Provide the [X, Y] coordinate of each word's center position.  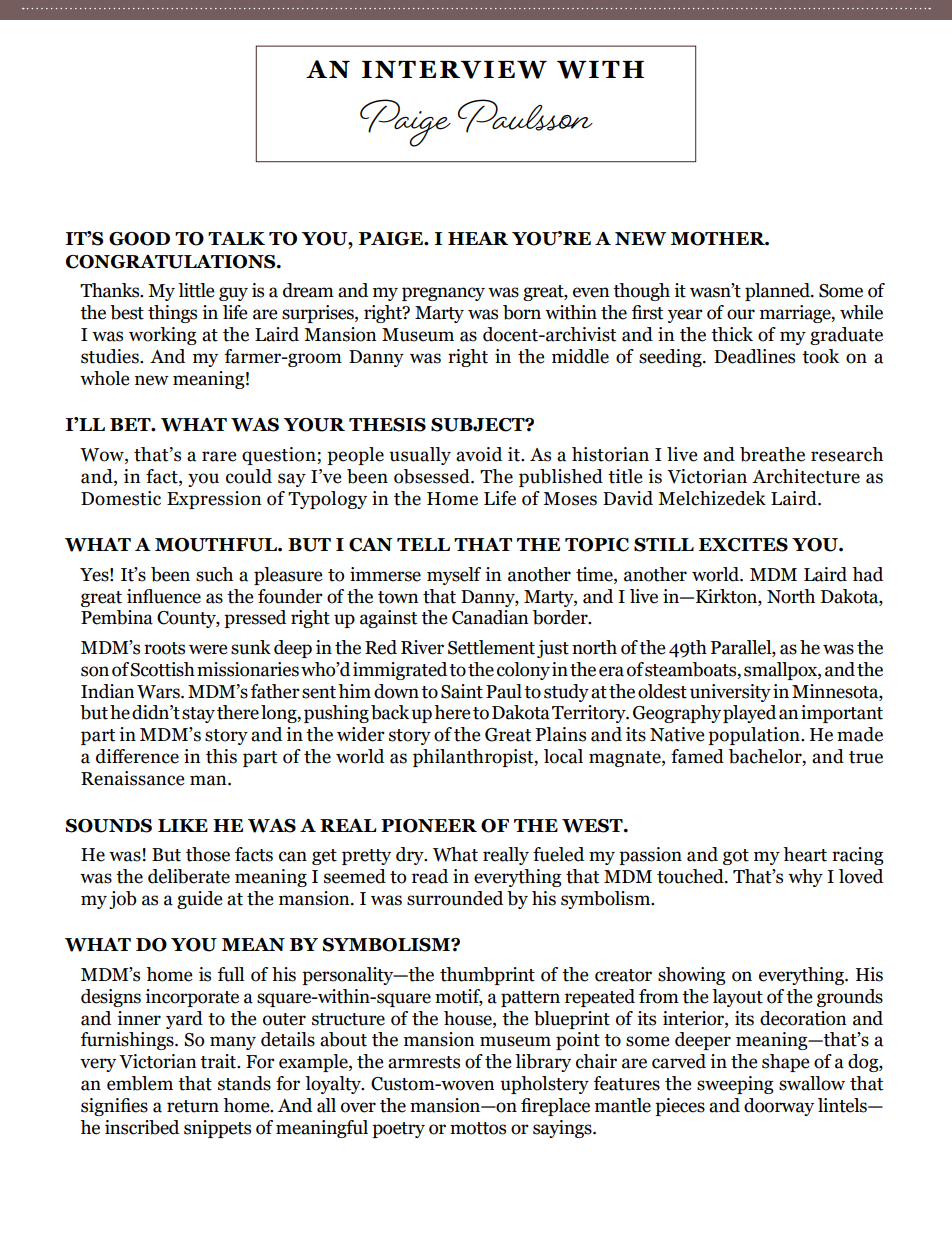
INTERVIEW [454, 70]
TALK [236, 238]
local [563, 756]
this [221, 756]
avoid [479, 454]
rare [219, 456]
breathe [772, 454]
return [193, 1106]
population [755, 736]
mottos [478, 1128]
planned [778, 292]
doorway [779, 1107]
